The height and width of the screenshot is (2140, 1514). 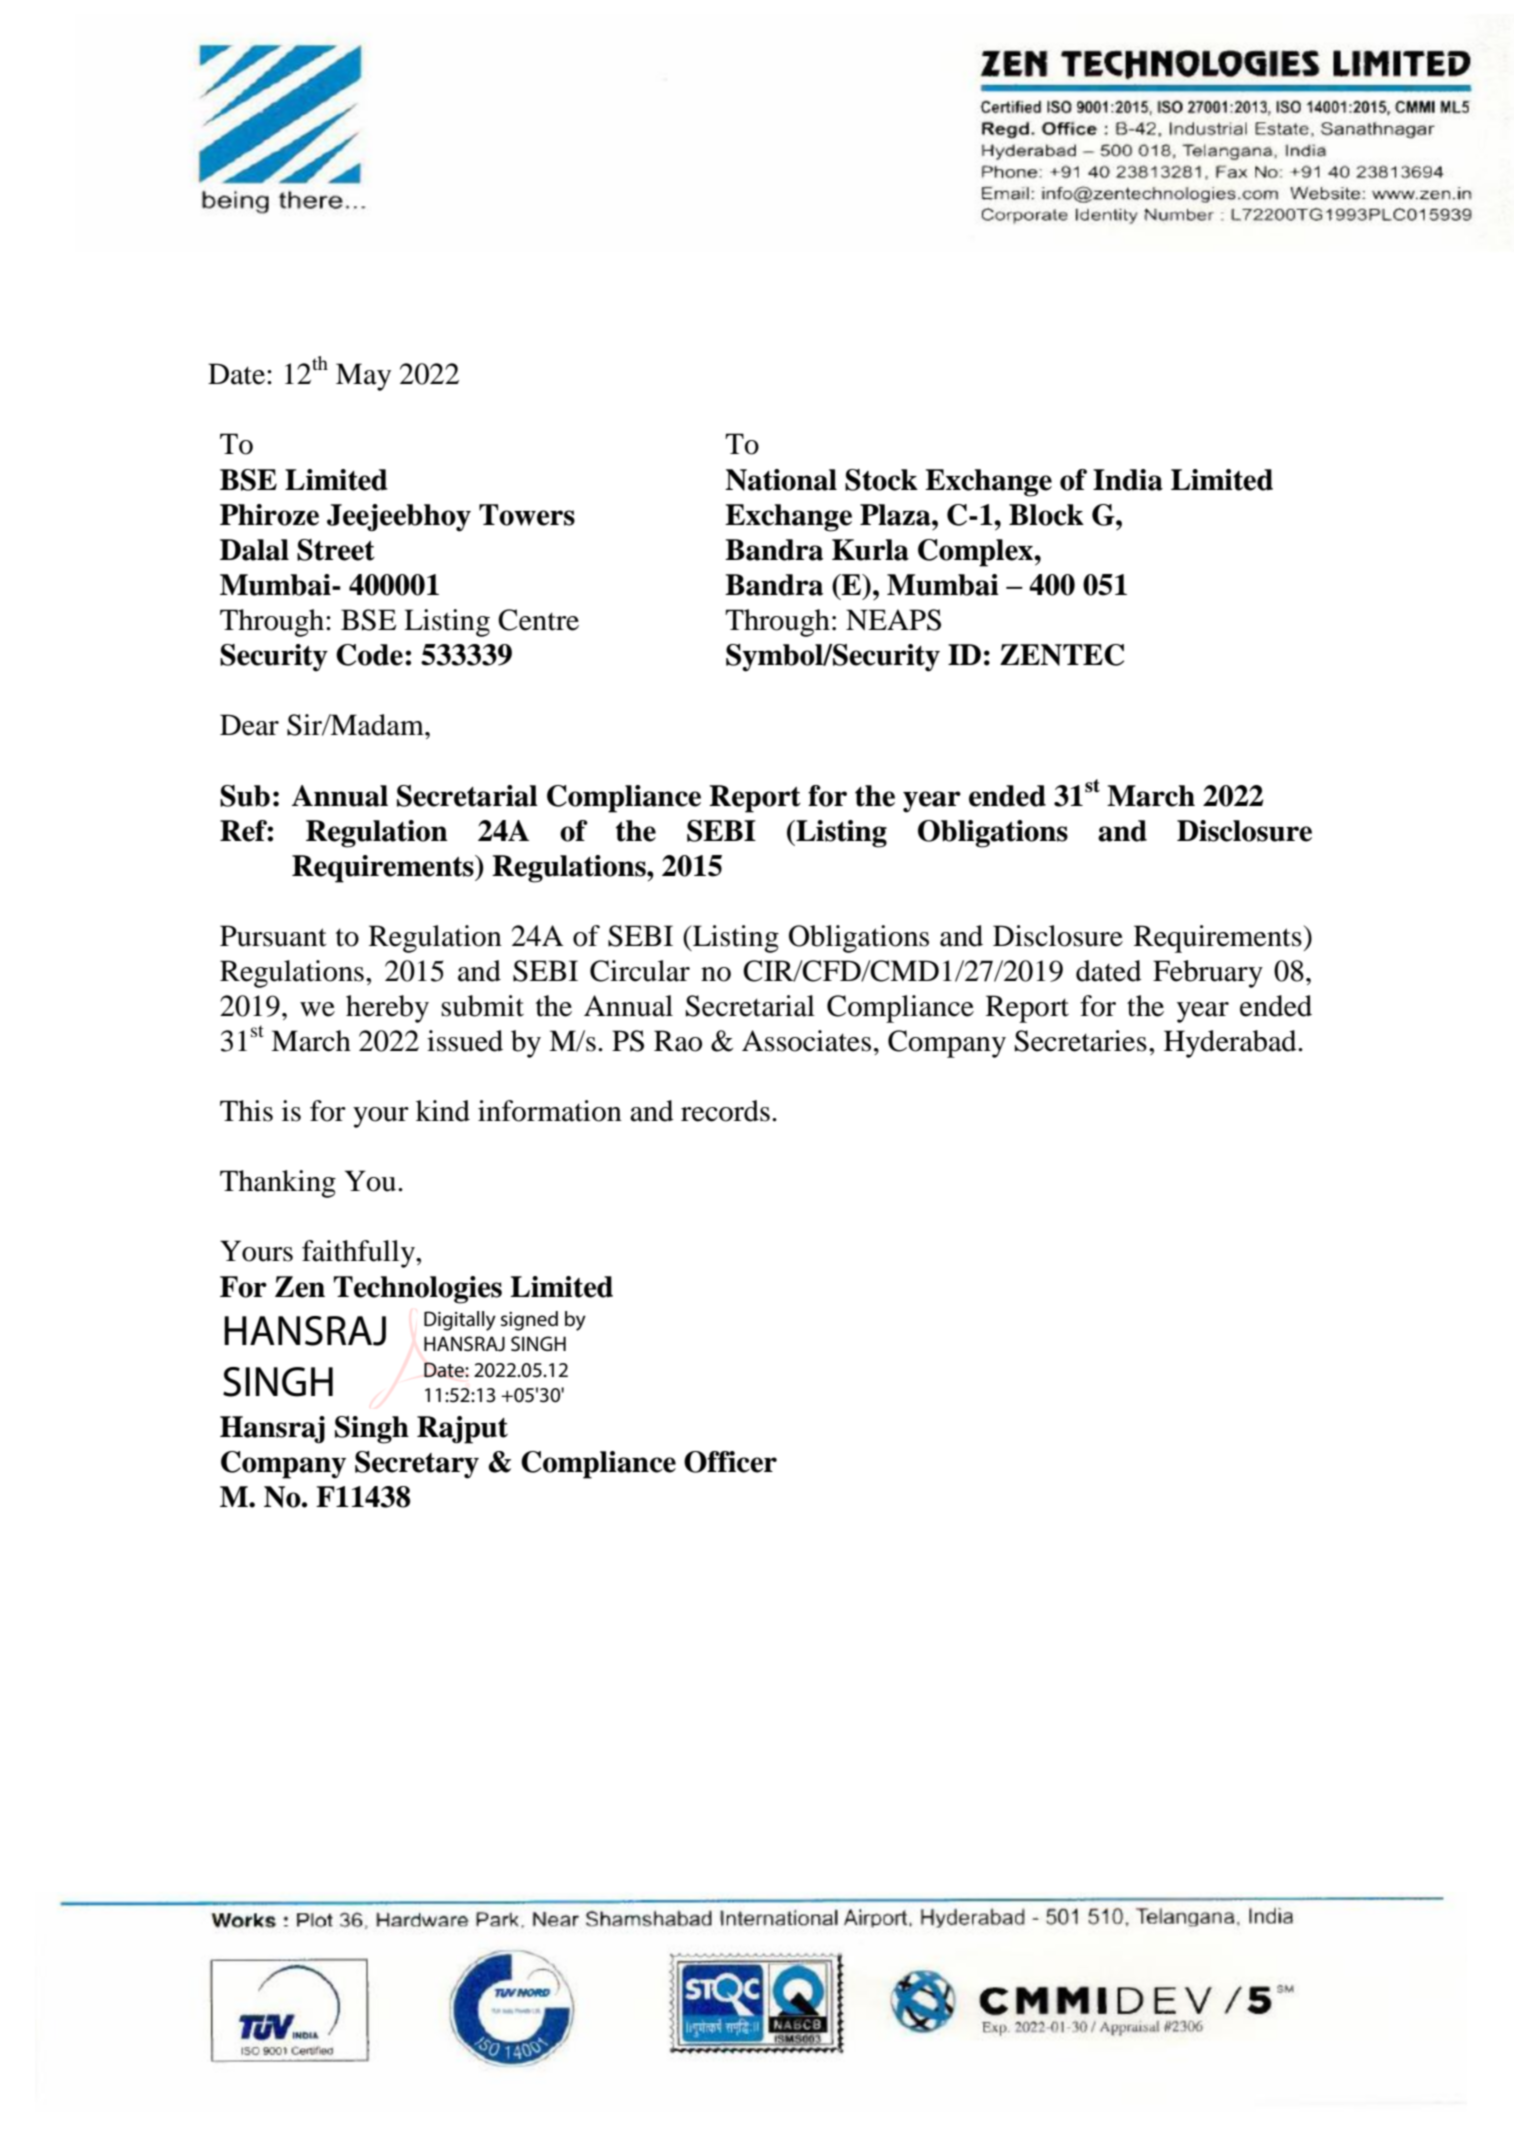 I want to click on records, so click(x=725, y=1111).
